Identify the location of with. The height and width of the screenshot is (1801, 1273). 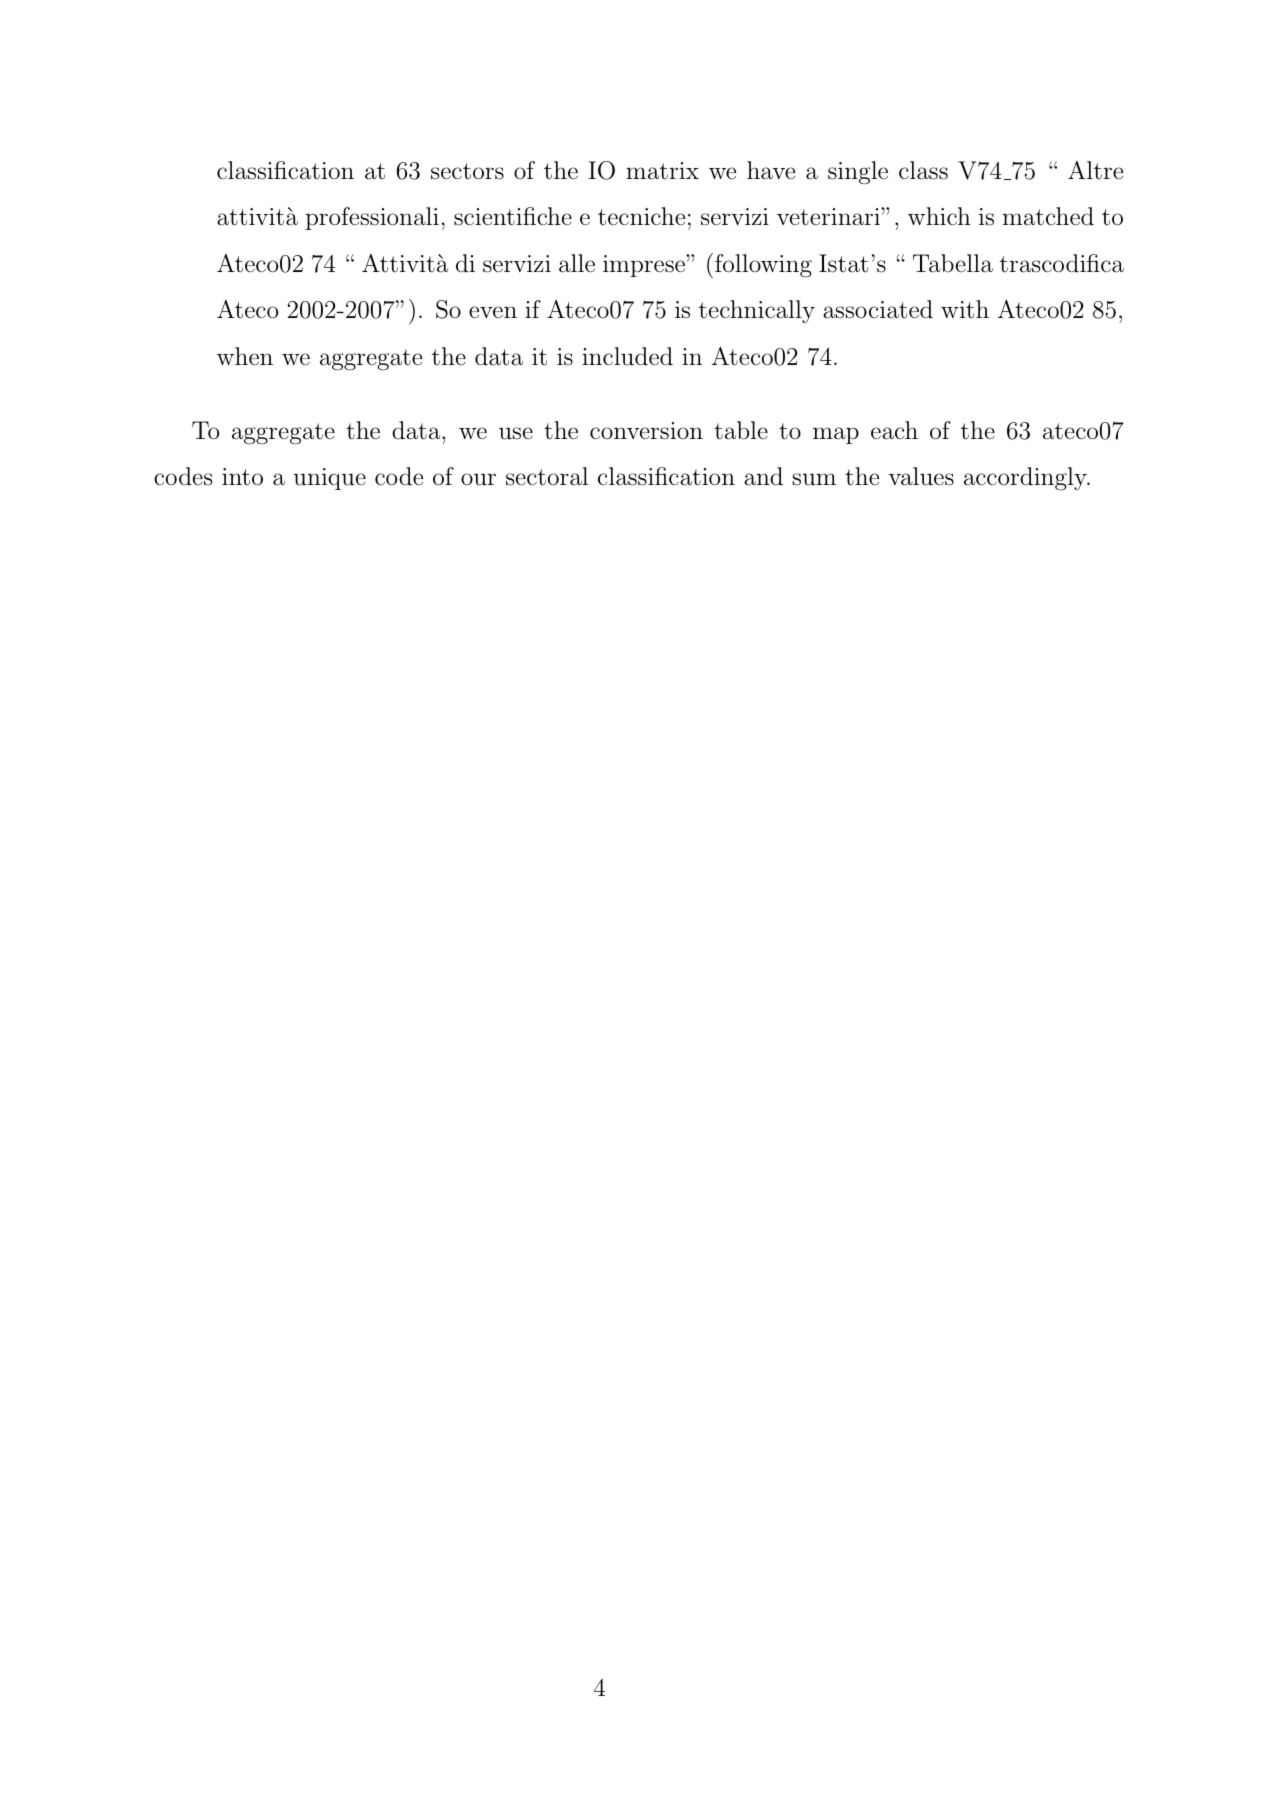
(965, 309).
